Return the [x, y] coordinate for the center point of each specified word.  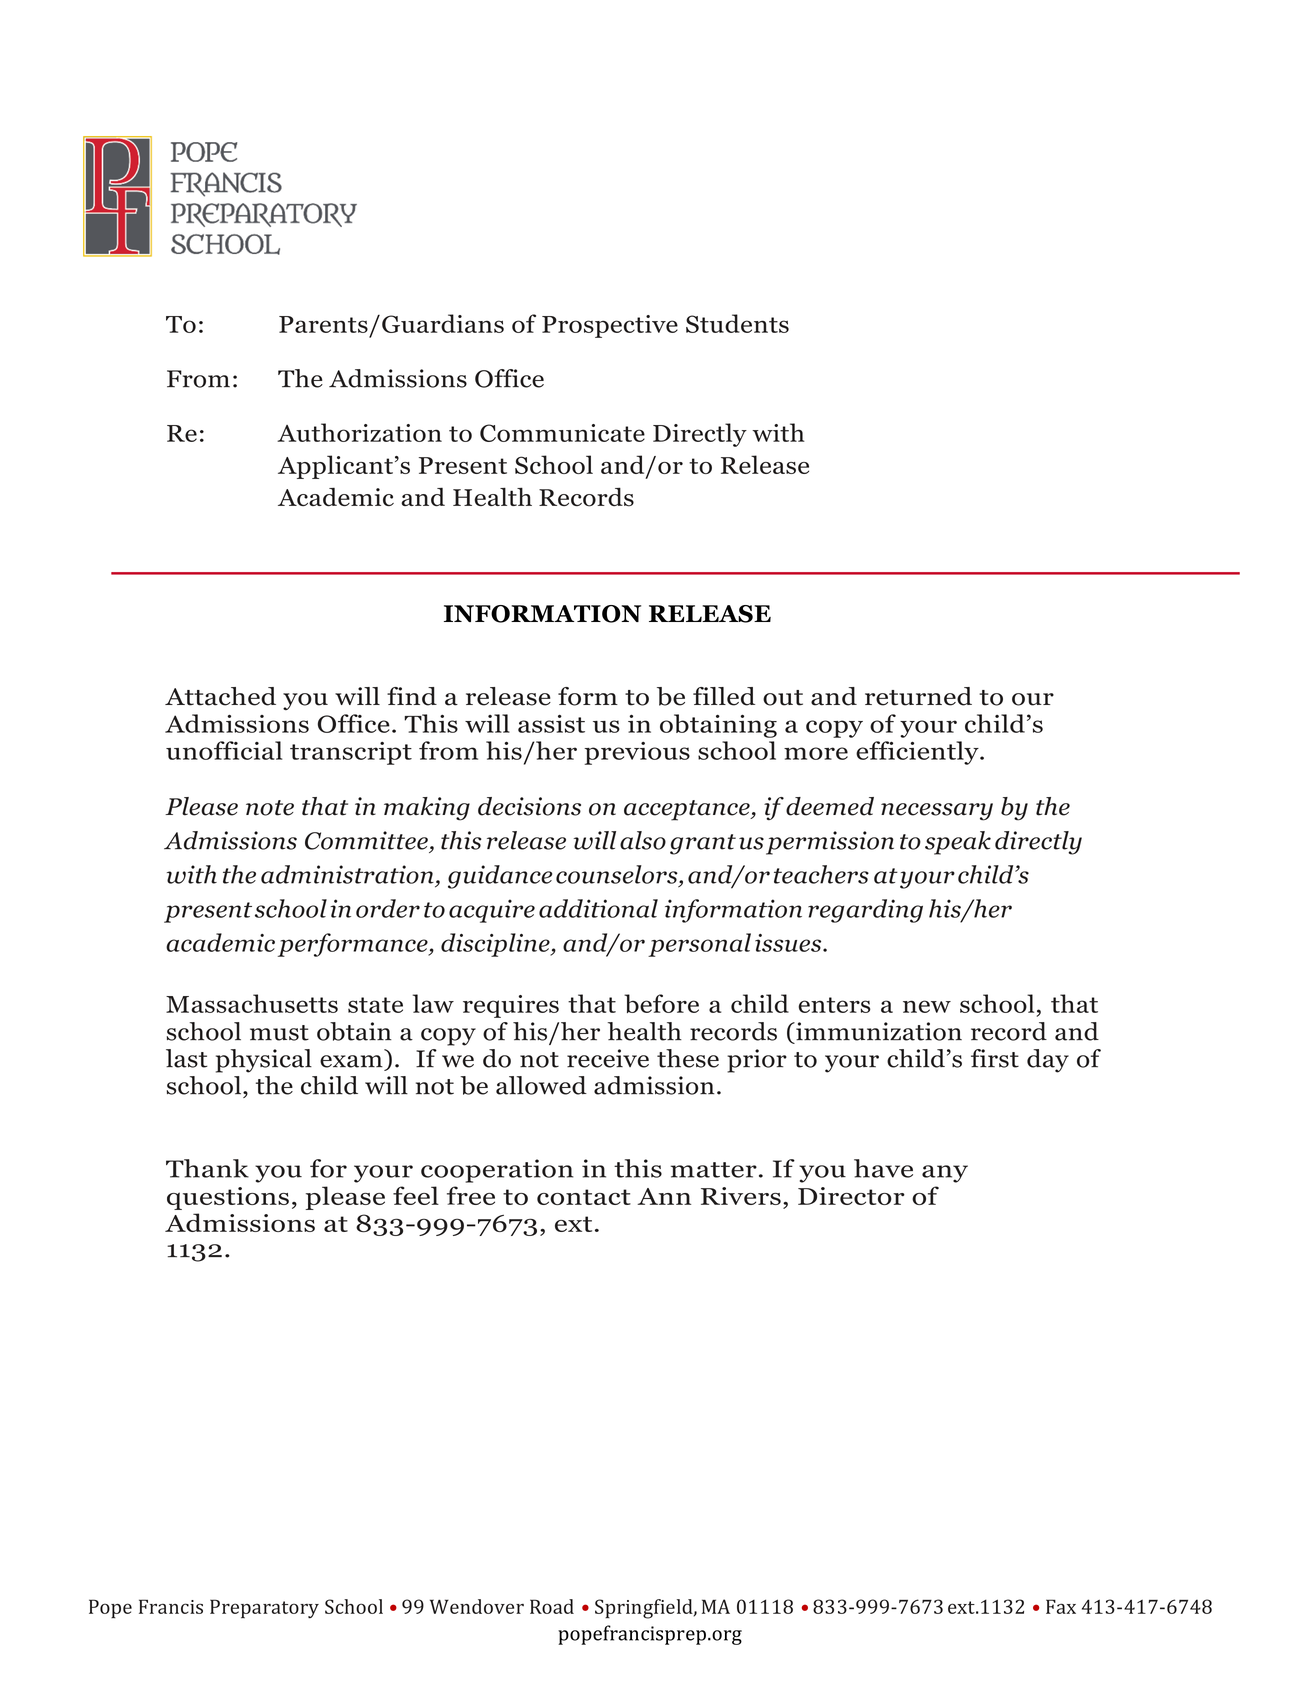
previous [637, 753]
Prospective [610, 326]
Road [552, 1606]
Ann [664, 1196]
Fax [1061, 1606]
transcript [351, 753]
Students [737, 323]
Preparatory [264, 1609]
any [945, 1174]
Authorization [359, 432]
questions [228, 1198]
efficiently [918, 753]
